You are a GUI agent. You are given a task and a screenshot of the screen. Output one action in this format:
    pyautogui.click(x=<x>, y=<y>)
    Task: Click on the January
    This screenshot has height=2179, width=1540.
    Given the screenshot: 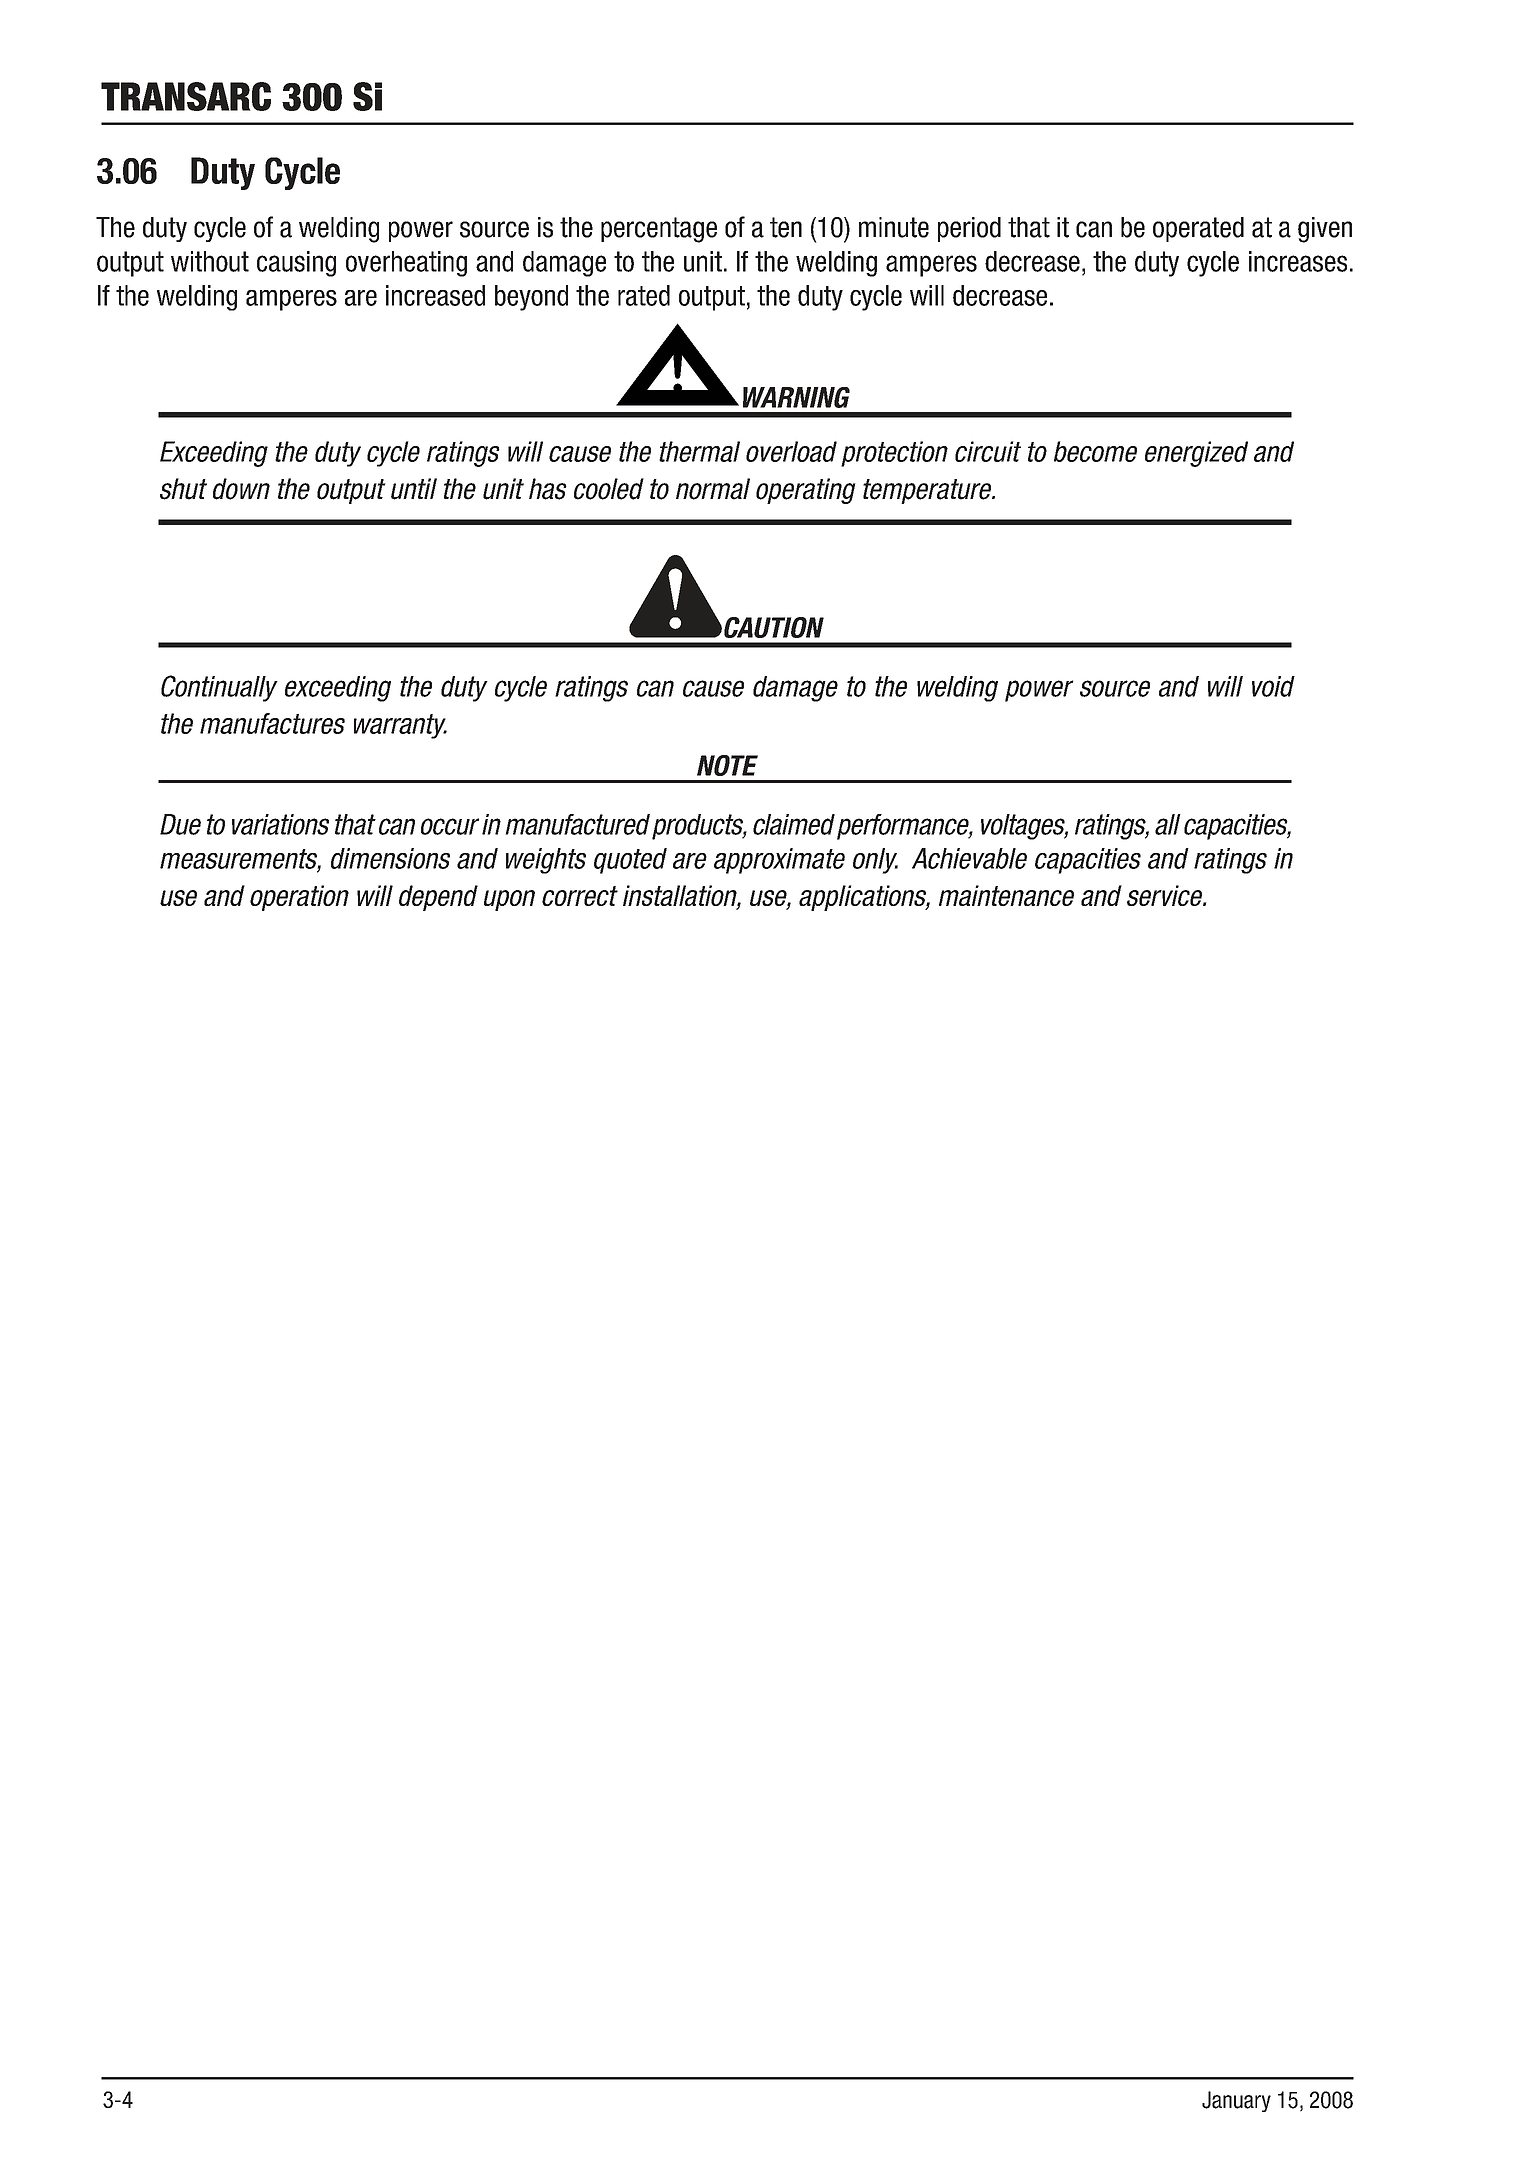 What is the action you would take?
    pyautogui.click(x=1236, y=2101)
